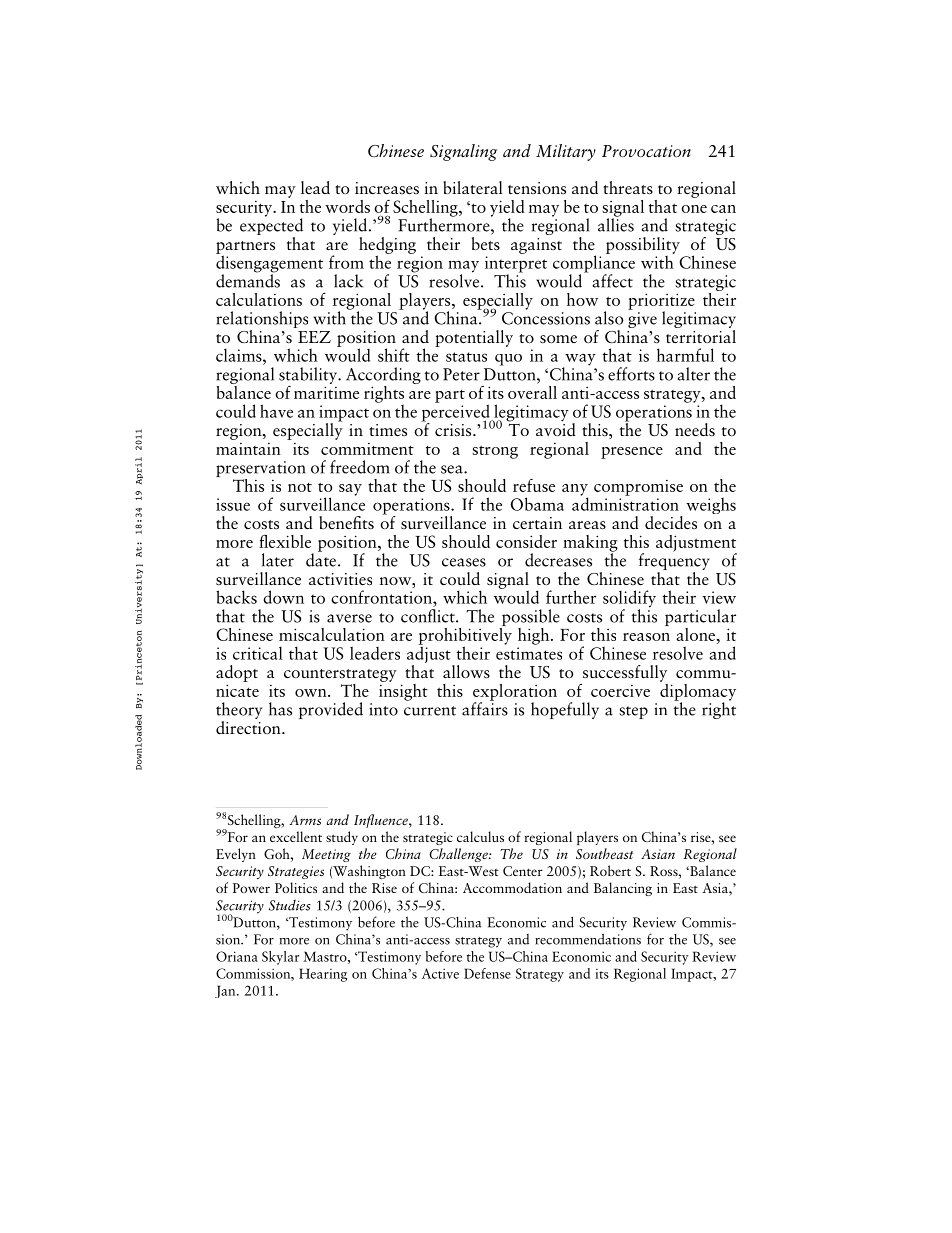  What do you see at coordinates (495, 452) in the screenshot?
I see `strong` at bounding box center [495, 452].
